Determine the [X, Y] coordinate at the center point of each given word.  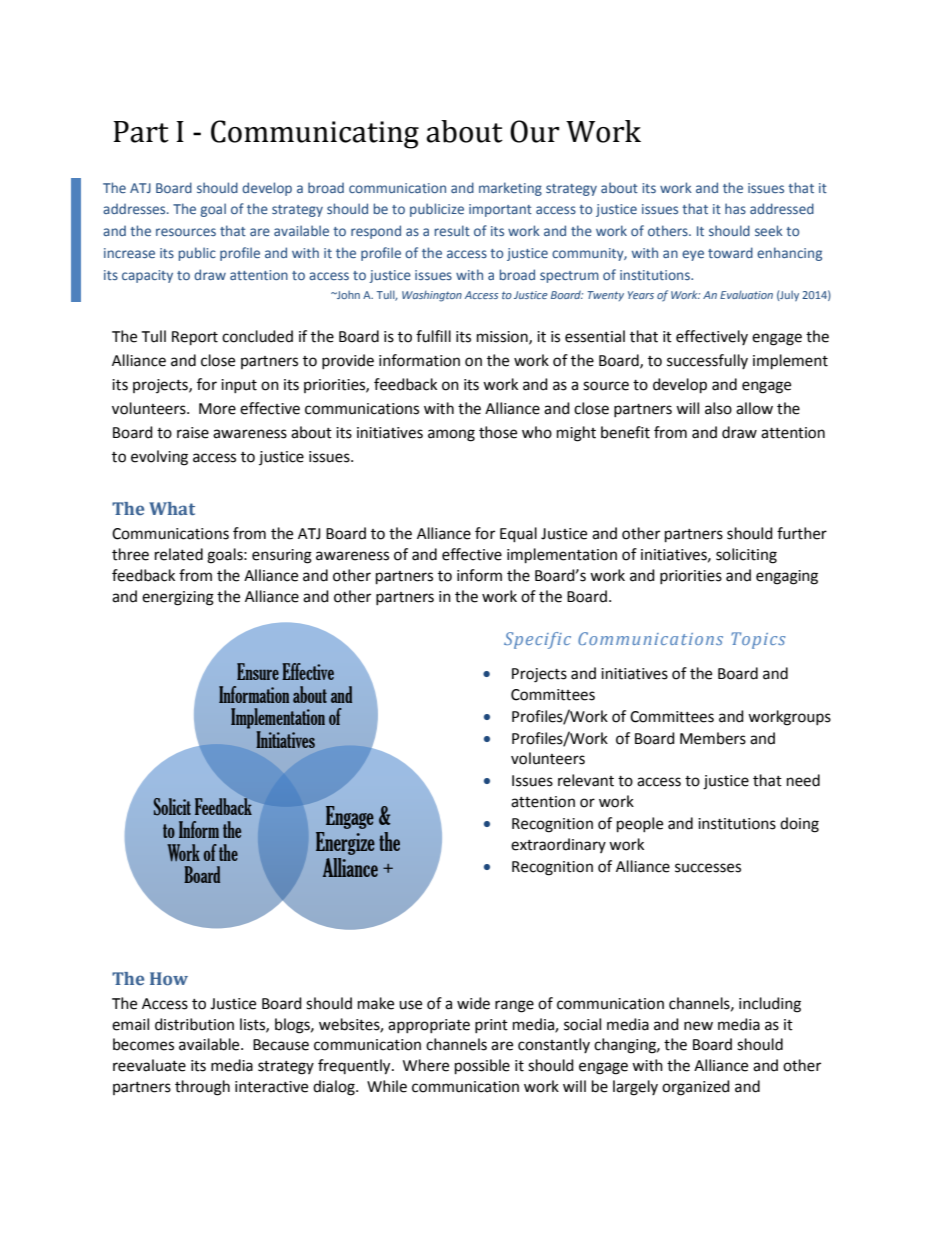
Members [713, 738]
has [735, 208]
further [802, 533]
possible [482, 1067]
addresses [135, 209]
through [202, 1088]
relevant [586, 780]
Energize [345, 843]
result [452, 230]
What [172, 508]
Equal [518, 535]
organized [696, 1088]
